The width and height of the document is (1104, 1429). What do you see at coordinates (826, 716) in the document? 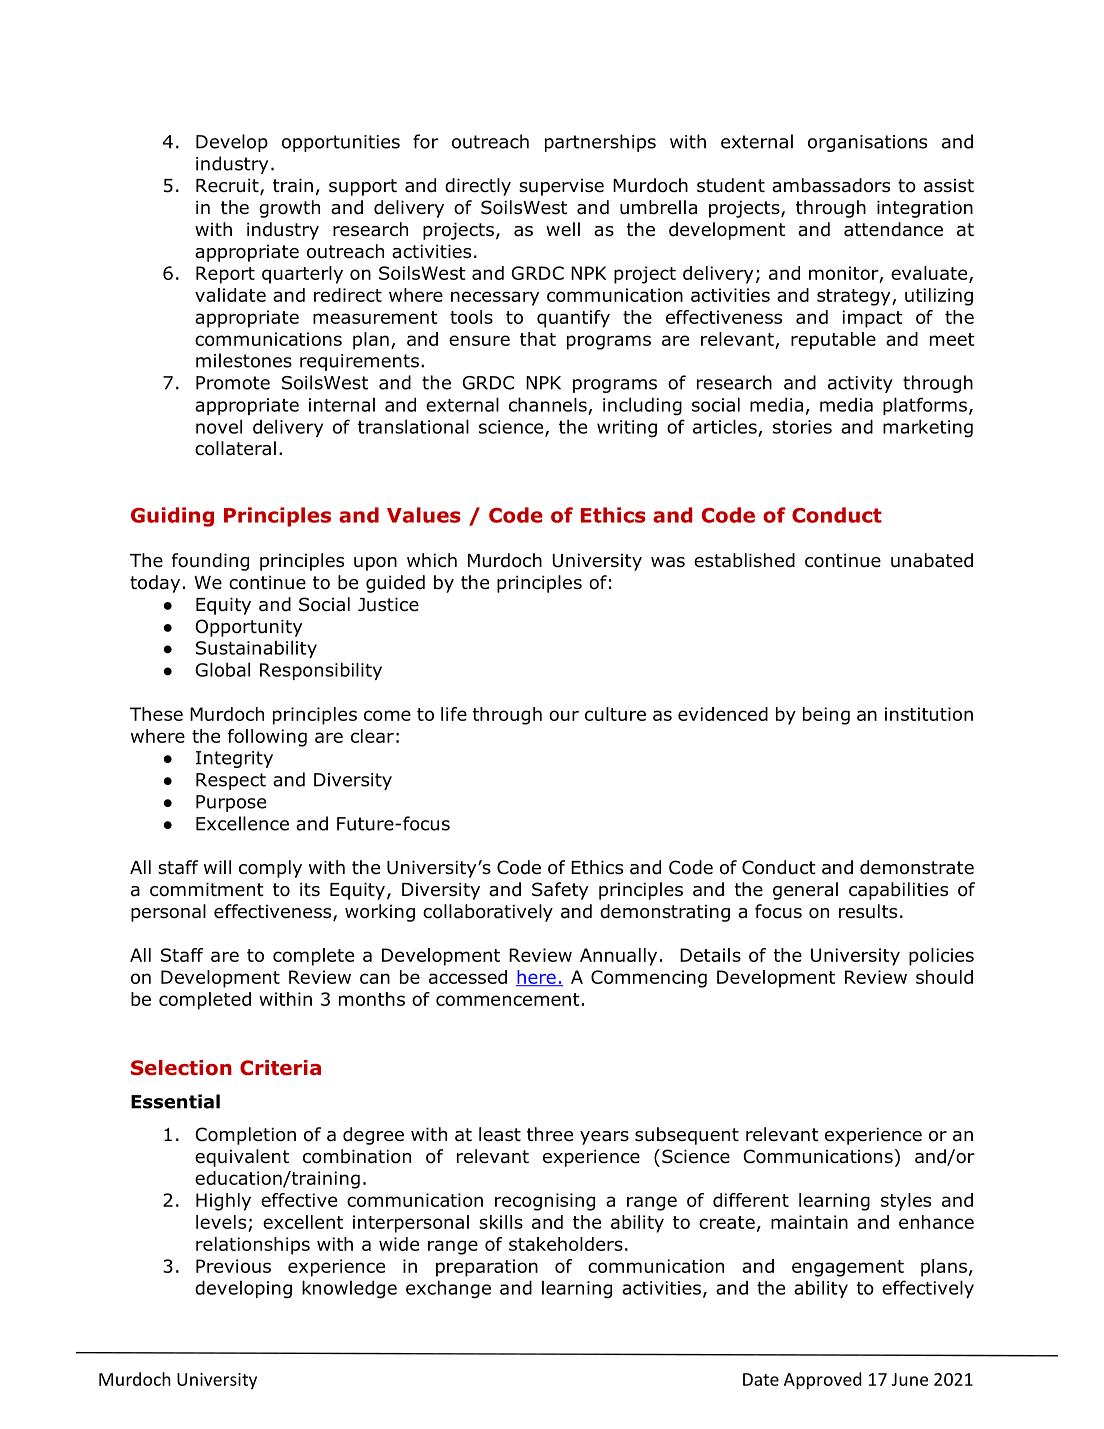
I see `being` at bounding box center [826, 716].
